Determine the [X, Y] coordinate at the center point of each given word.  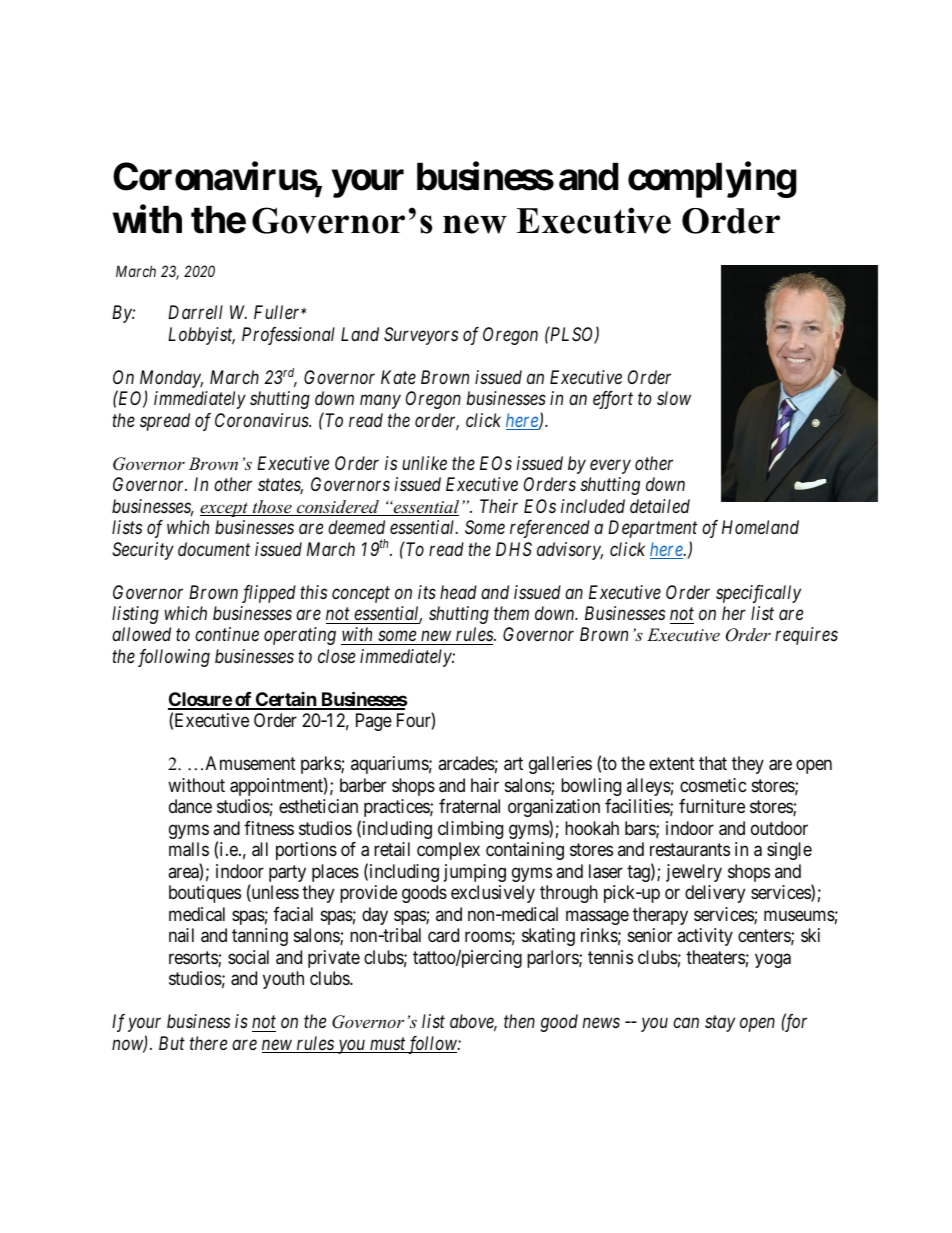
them [511, 613]
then [519, 1021]
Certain [286, 700]
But [172, 1043]
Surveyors [421, 336]
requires [806, 636]
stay [720, 1024]
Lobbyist [201, 336]
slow [674, 398]
